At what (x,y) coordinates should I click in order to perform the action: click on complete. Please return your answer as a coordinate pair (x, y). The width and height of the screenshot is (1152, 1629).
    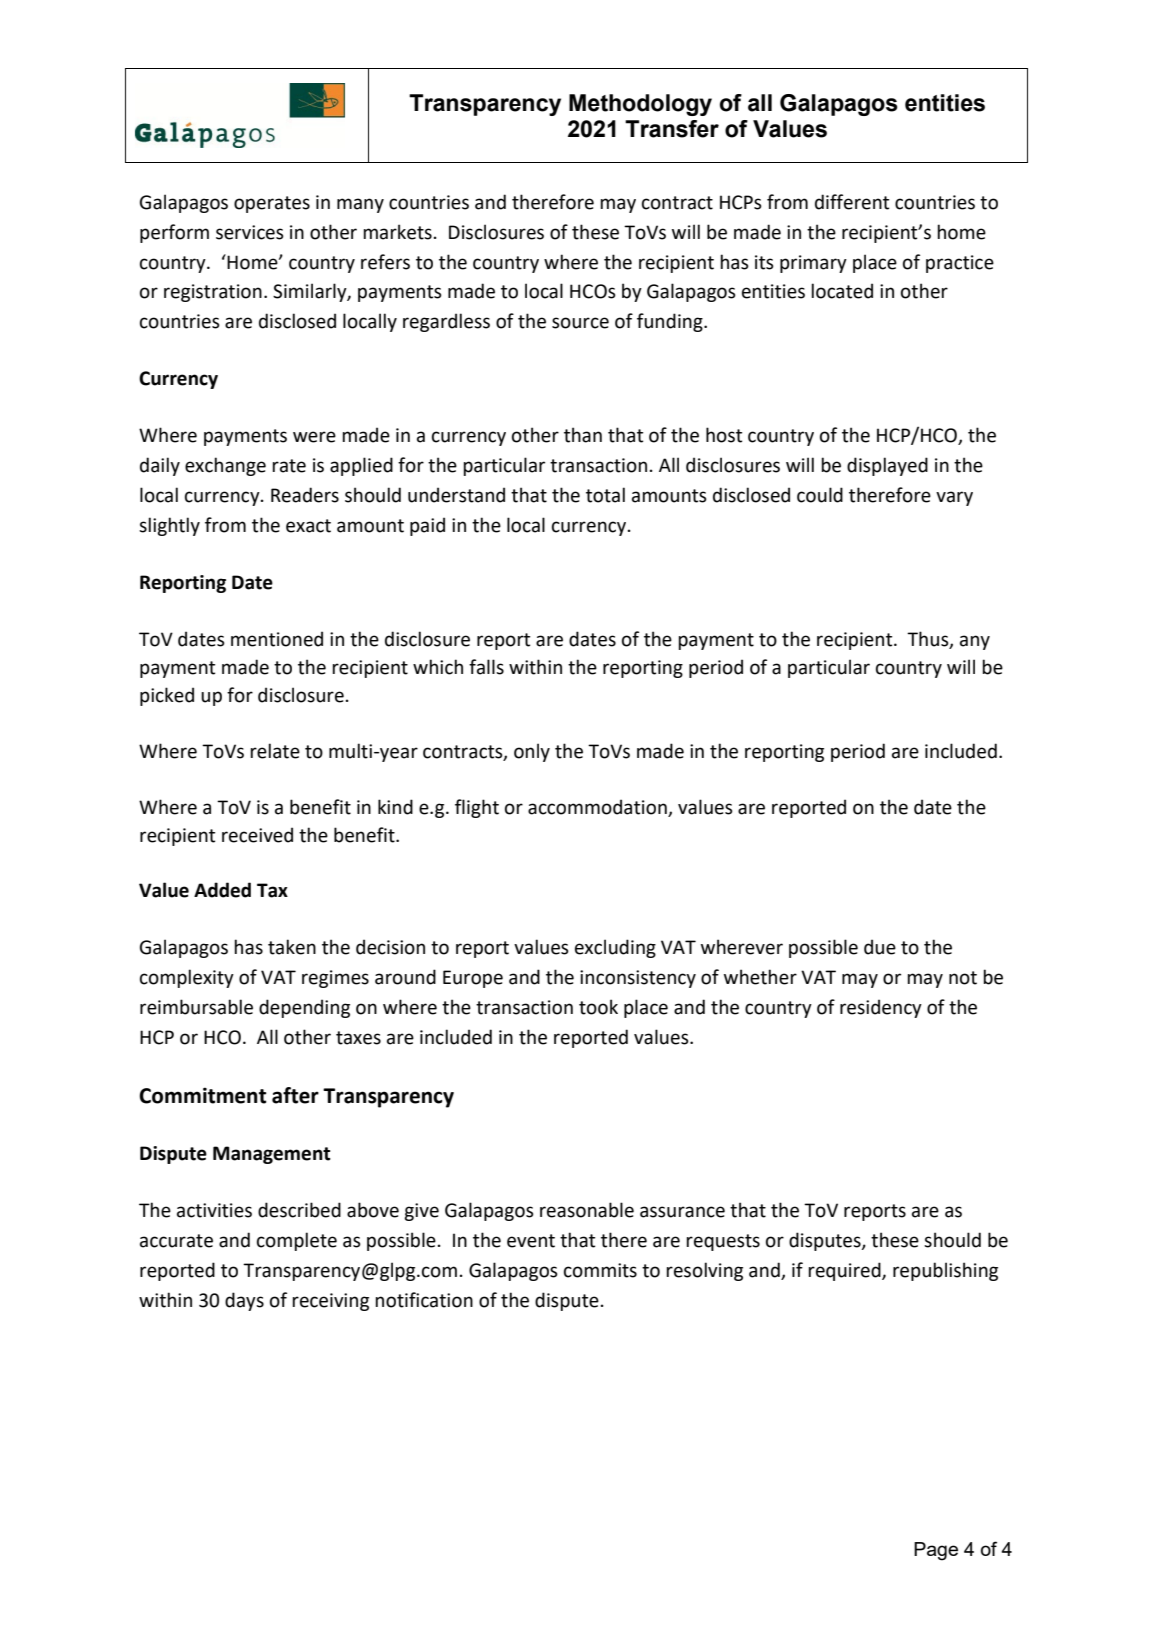
    Looking at the image, I should click on (297, 1241).
